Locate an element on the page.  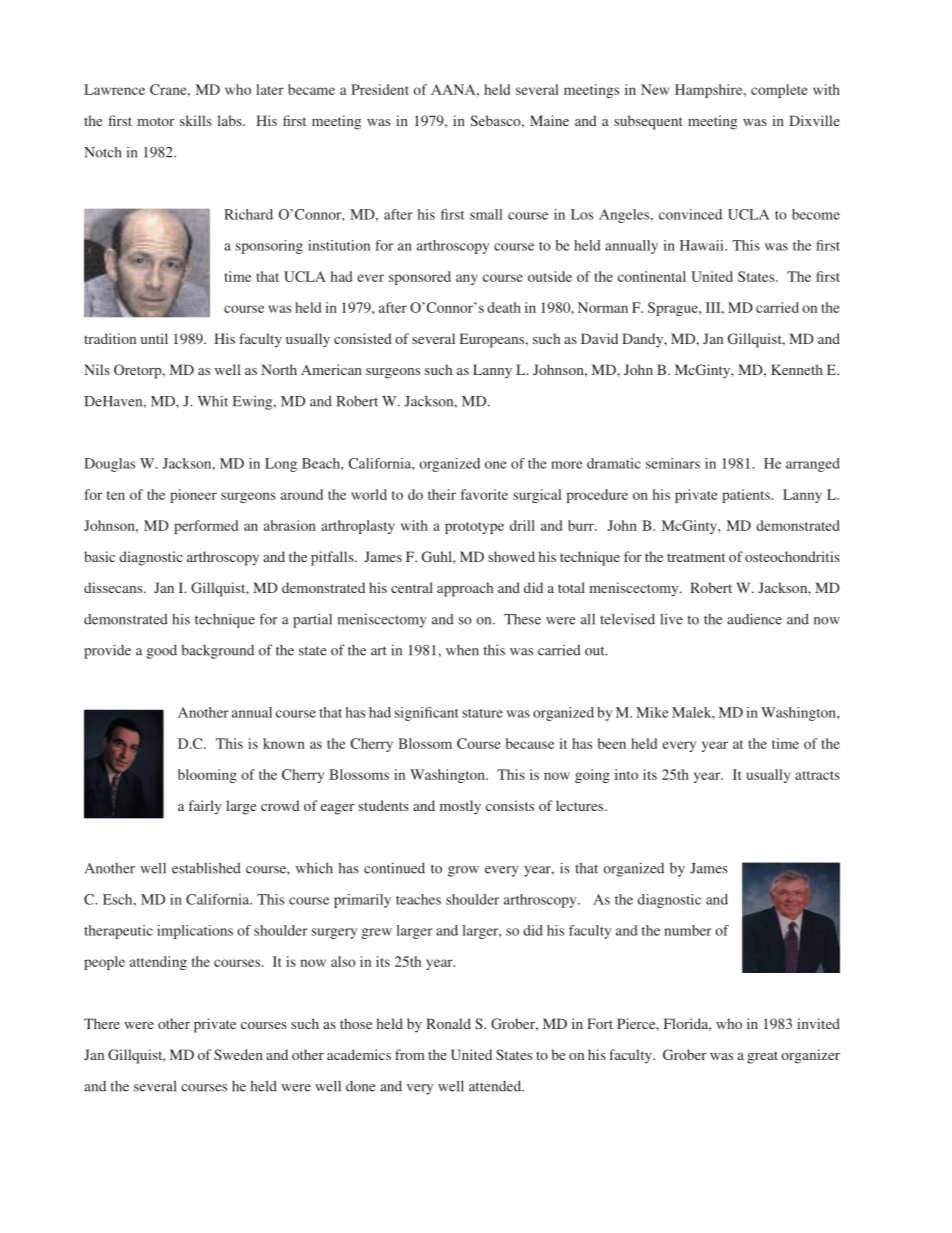
seminars is located at coordinates (673, 463).
